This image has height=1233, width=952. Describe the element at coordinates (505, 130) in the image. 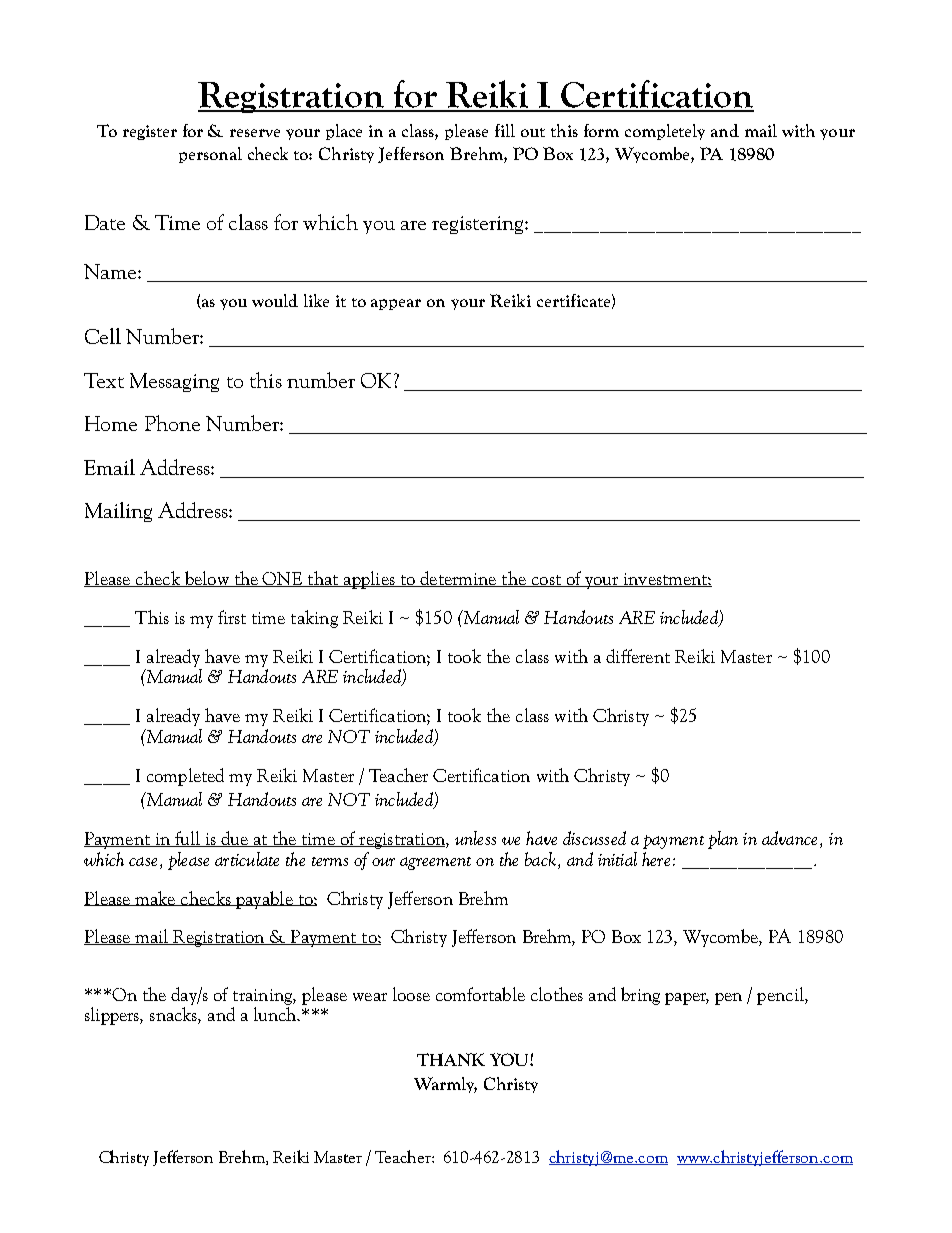

I see `fill` at that location.
